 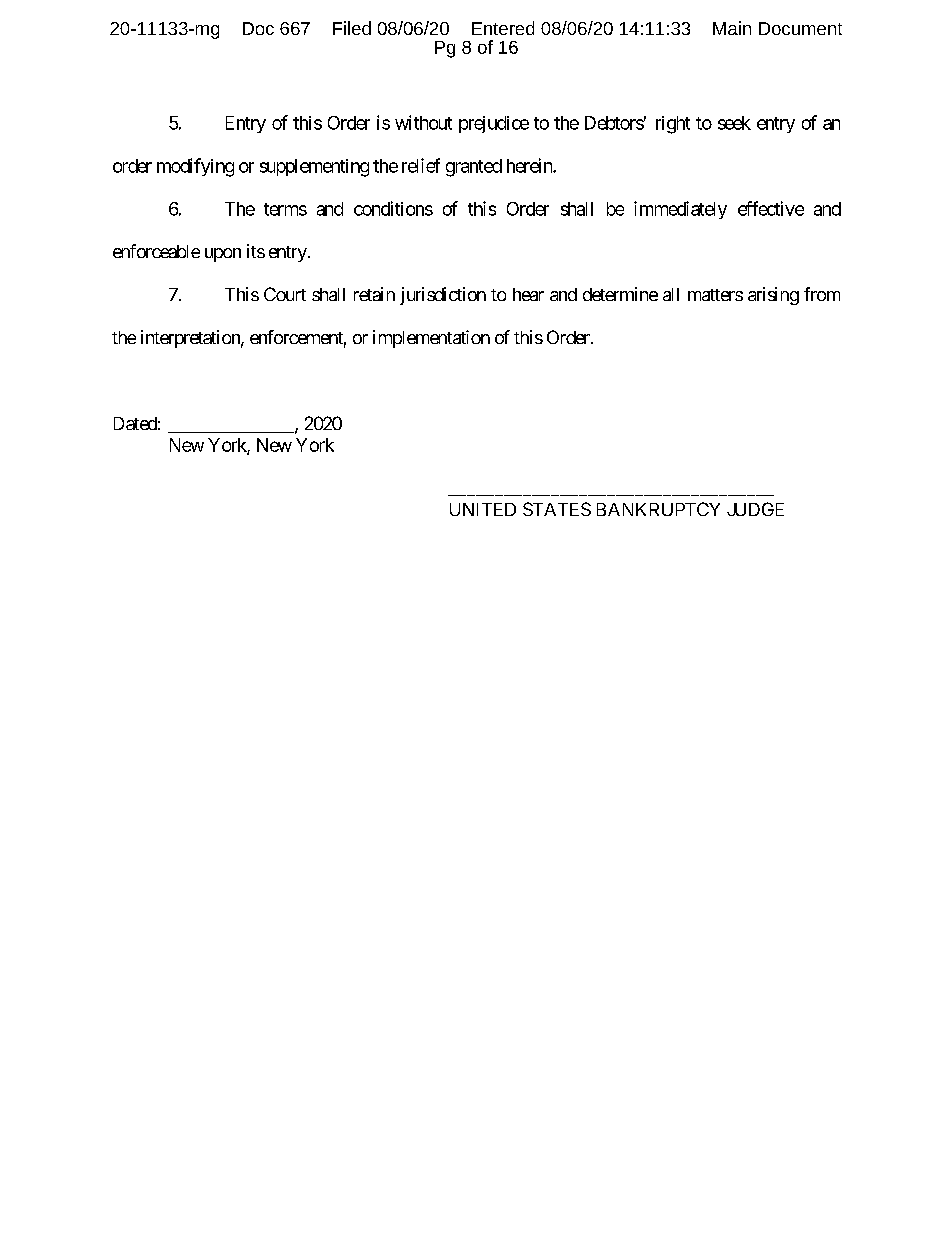 I want to click on hear, so click(x=528, y=294).
